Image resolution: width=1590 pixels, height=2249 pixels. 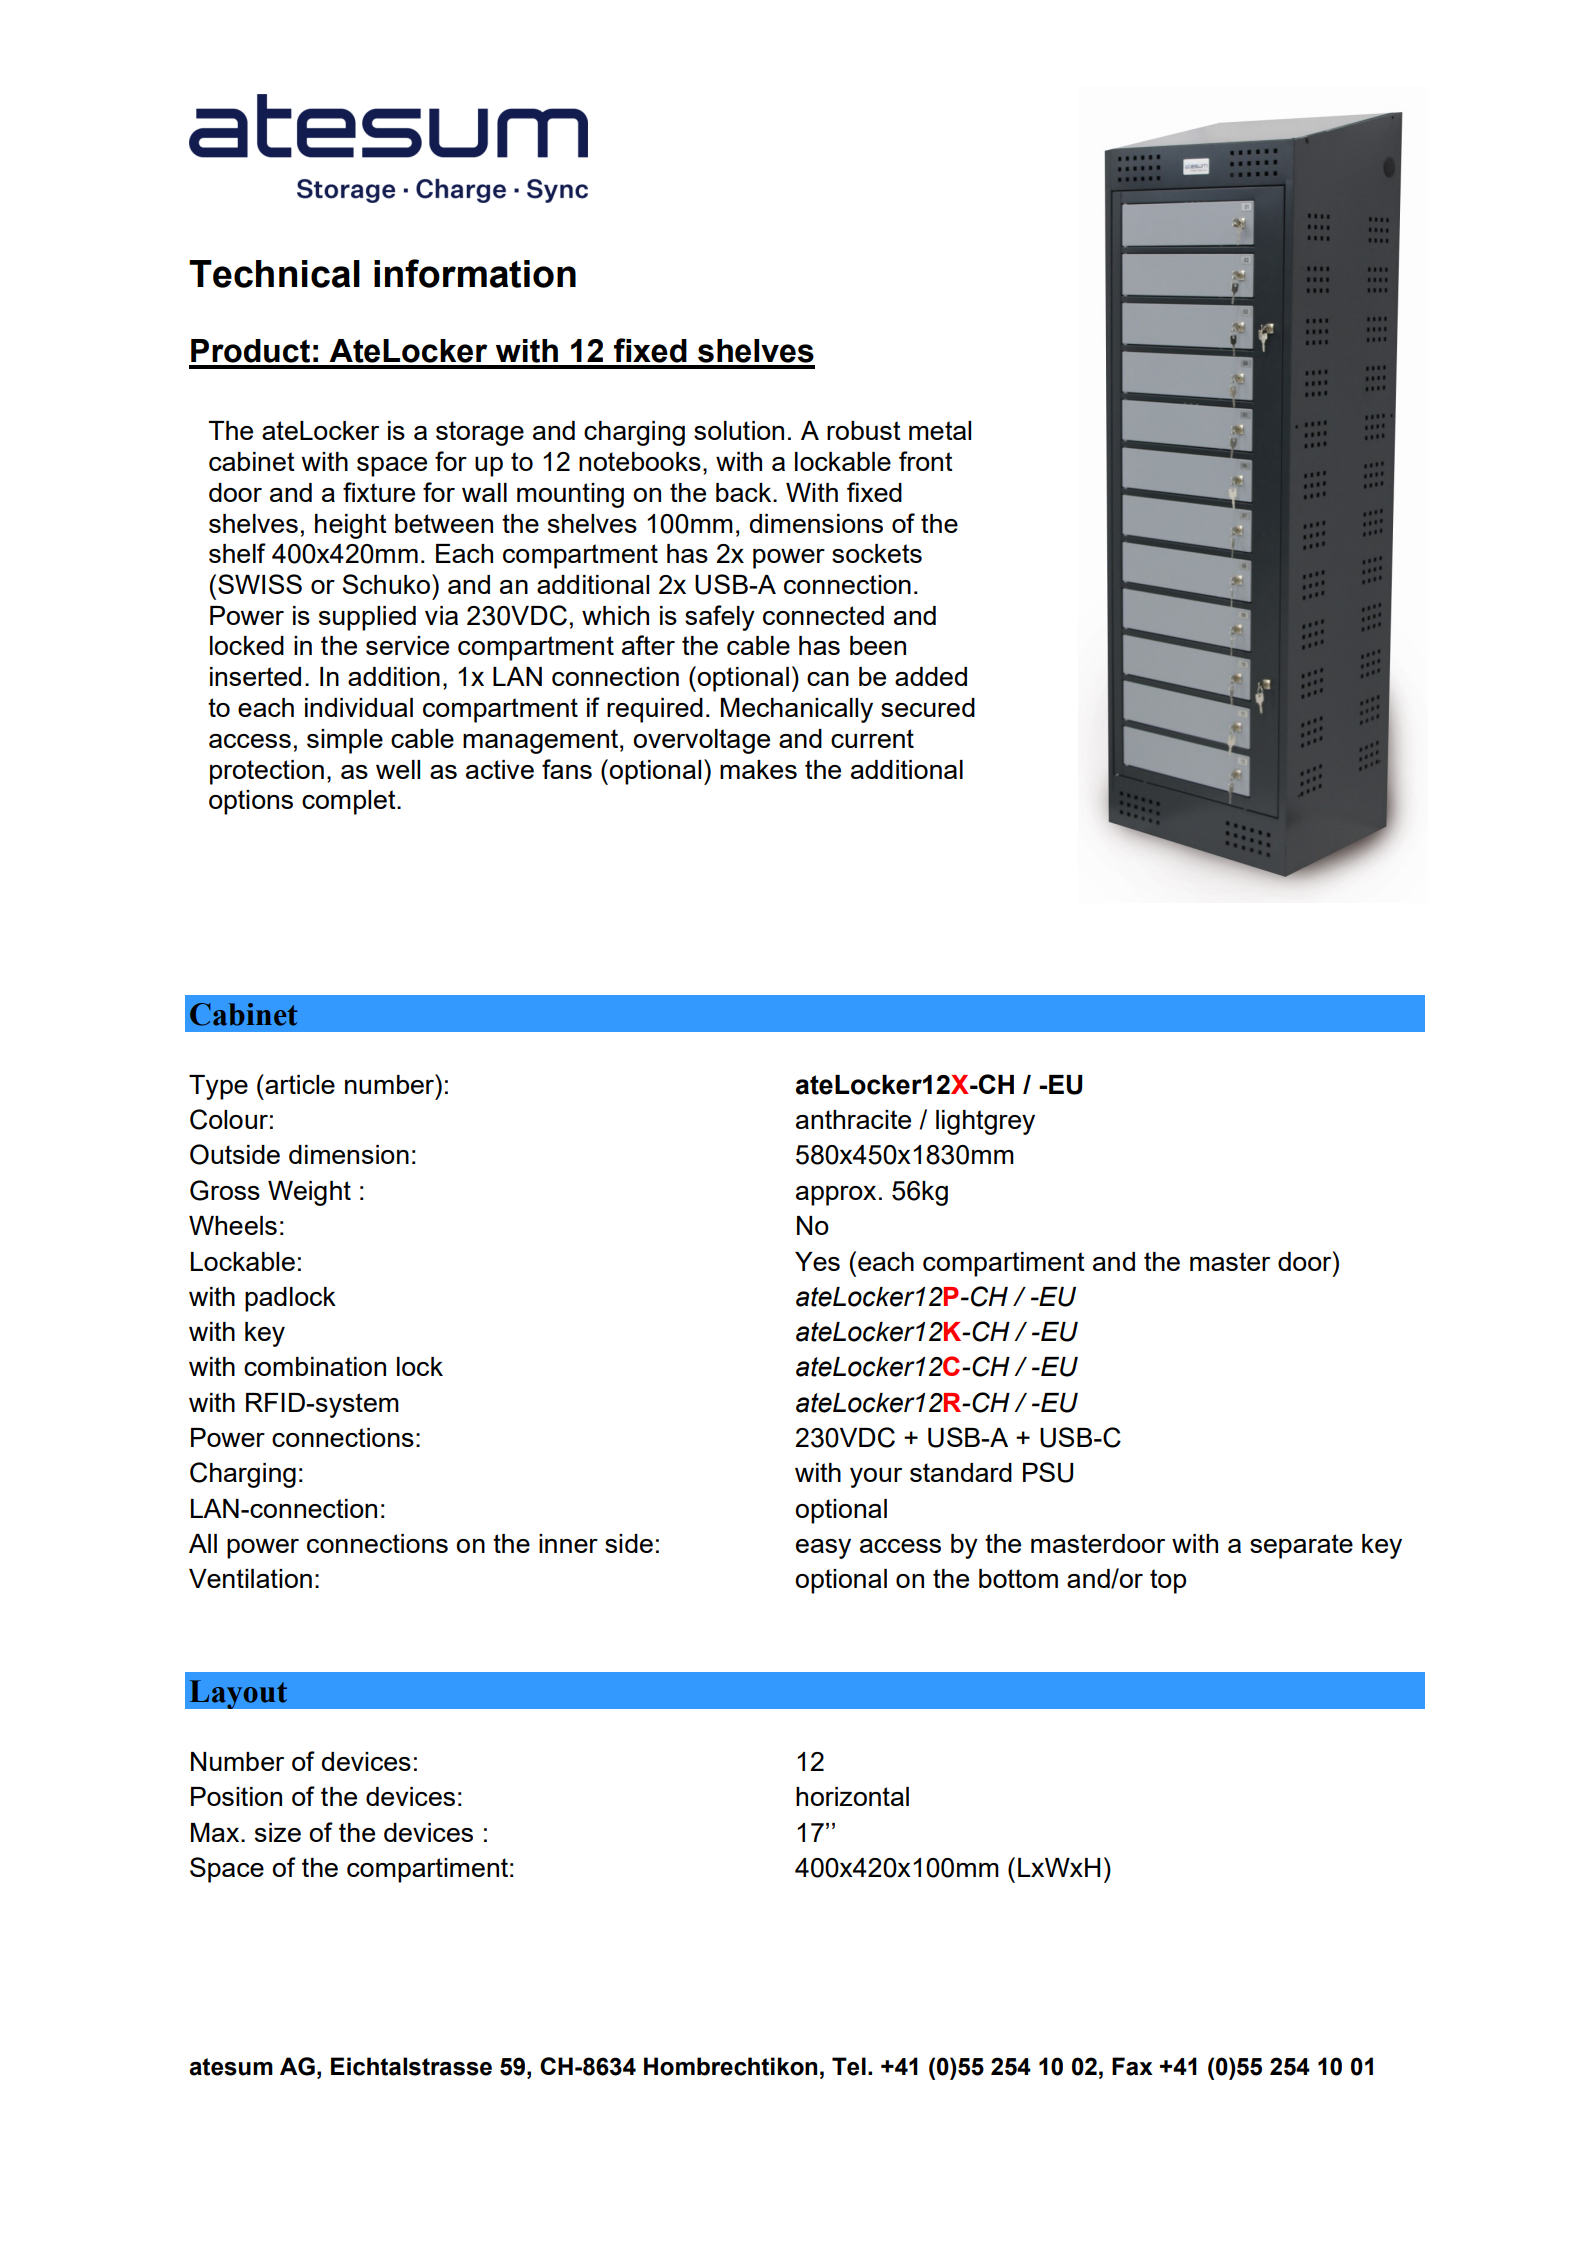 I want to click on your, so click(x=876, y=1478).
